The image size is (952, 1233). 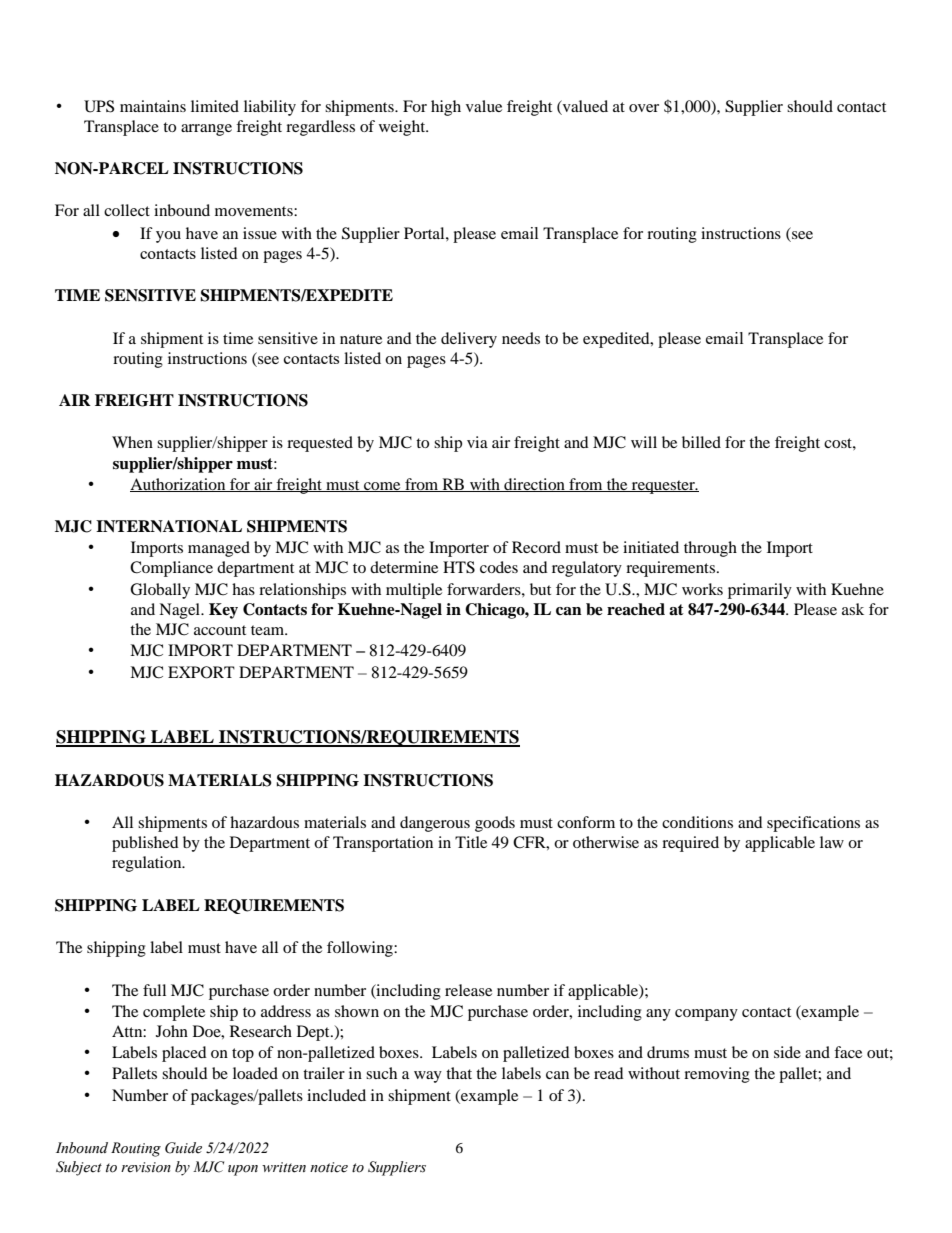 I want to click on published, so click(x=145, y=844).
